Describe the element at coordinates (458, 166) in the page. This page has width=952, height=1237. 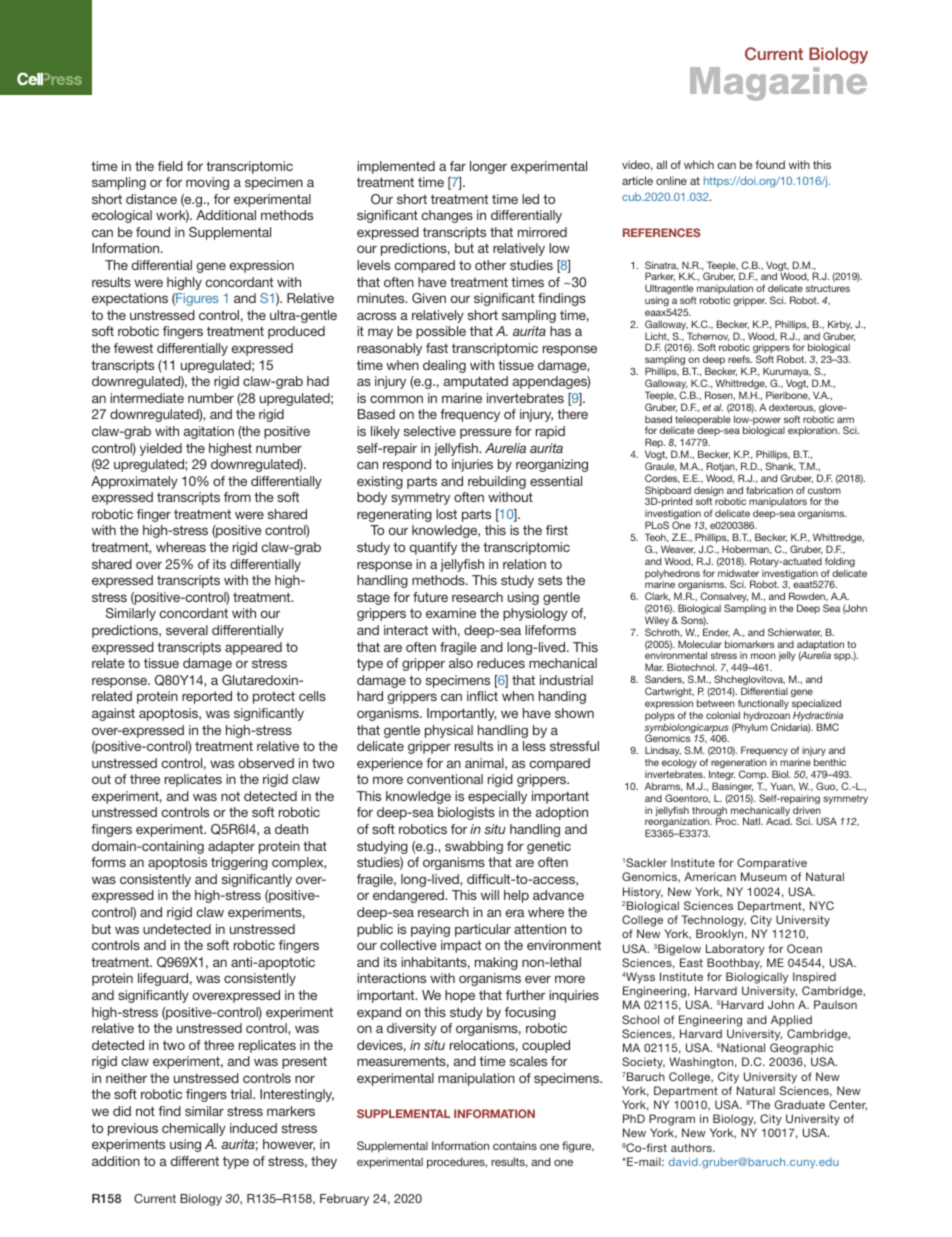
I see `far` at that location.
